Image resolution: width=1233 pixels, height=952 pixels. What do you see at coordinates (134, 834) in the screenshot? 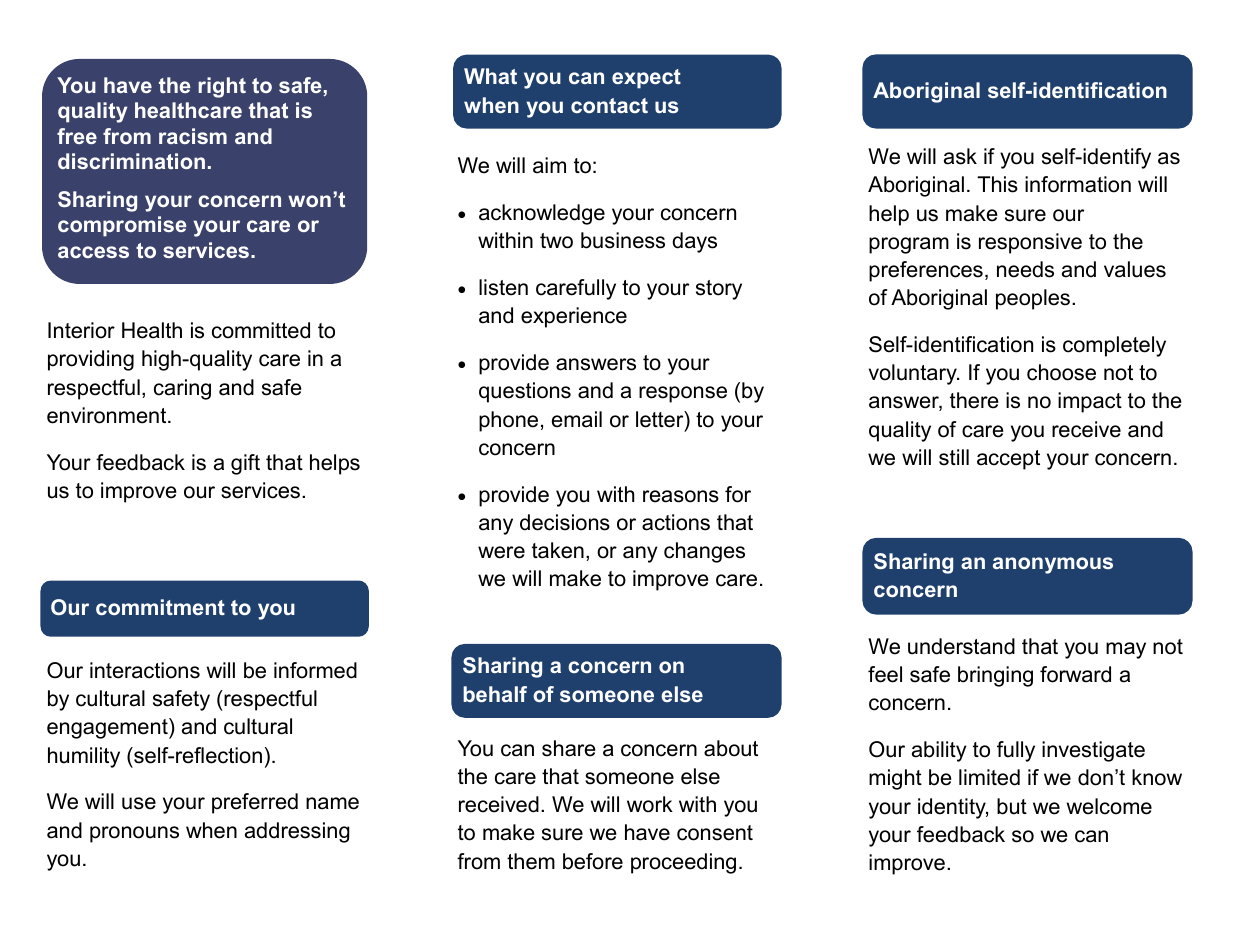
I see `pronouns` at bounding box center [134, 834].
